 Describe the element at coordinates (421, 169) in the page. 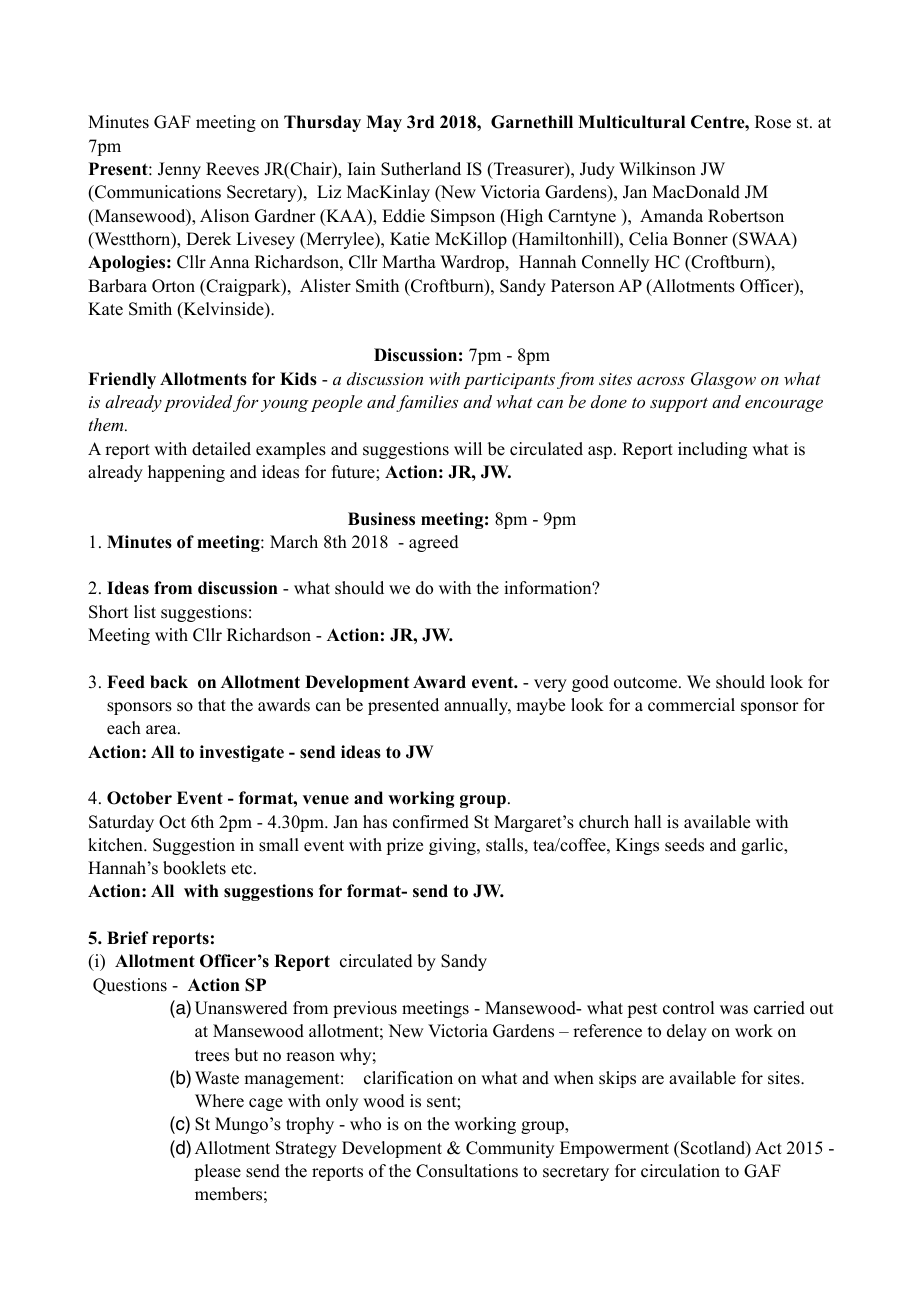

I see `Sutherland` at that location.
